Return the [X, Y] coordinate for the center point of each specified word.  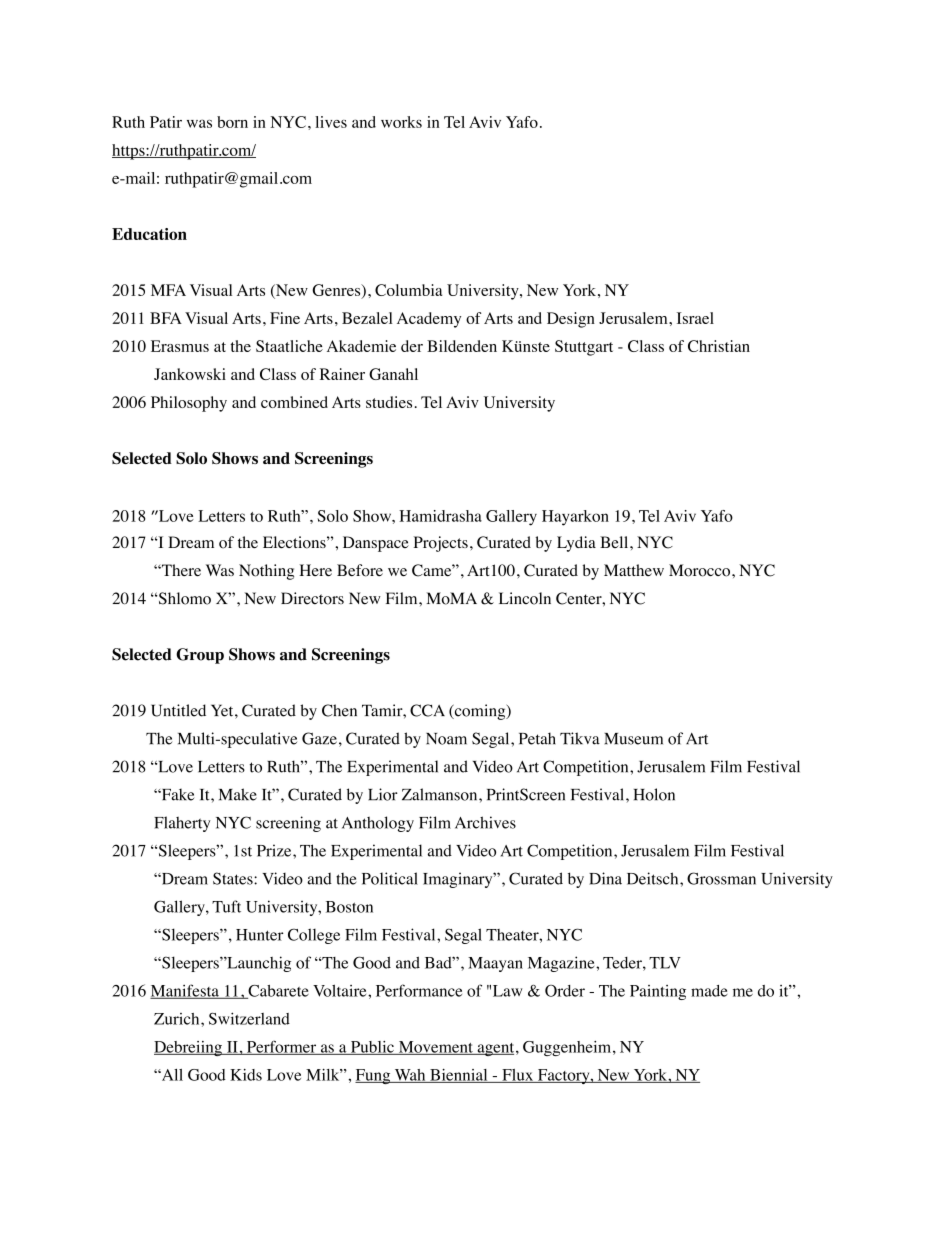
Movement [435, 1048]
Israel [695, 318]
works [401, 122]
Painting [658, 992]
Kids [246, 1075]
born [232, 122]
